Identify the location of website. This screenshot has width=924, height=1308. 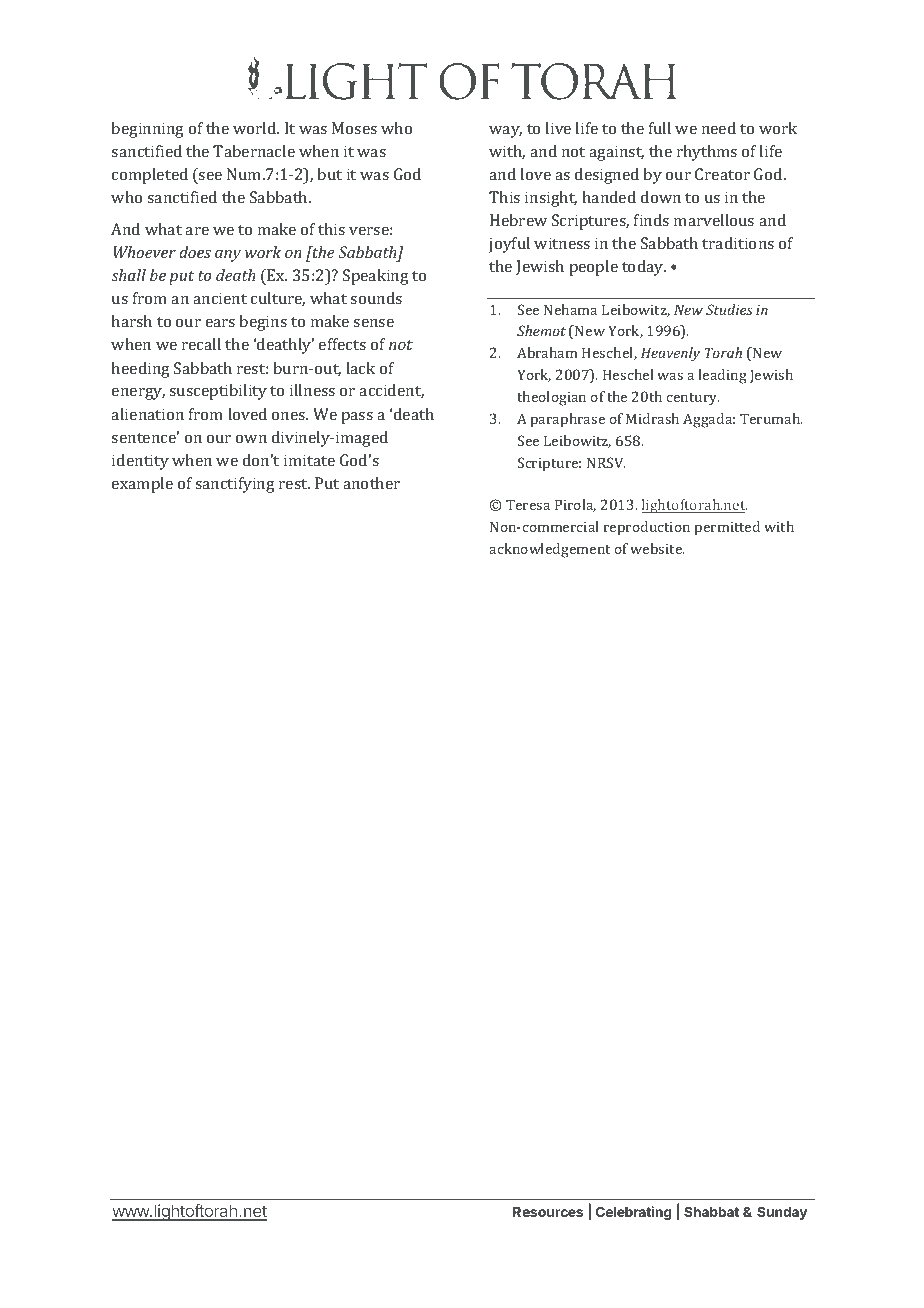
(657, 548).
